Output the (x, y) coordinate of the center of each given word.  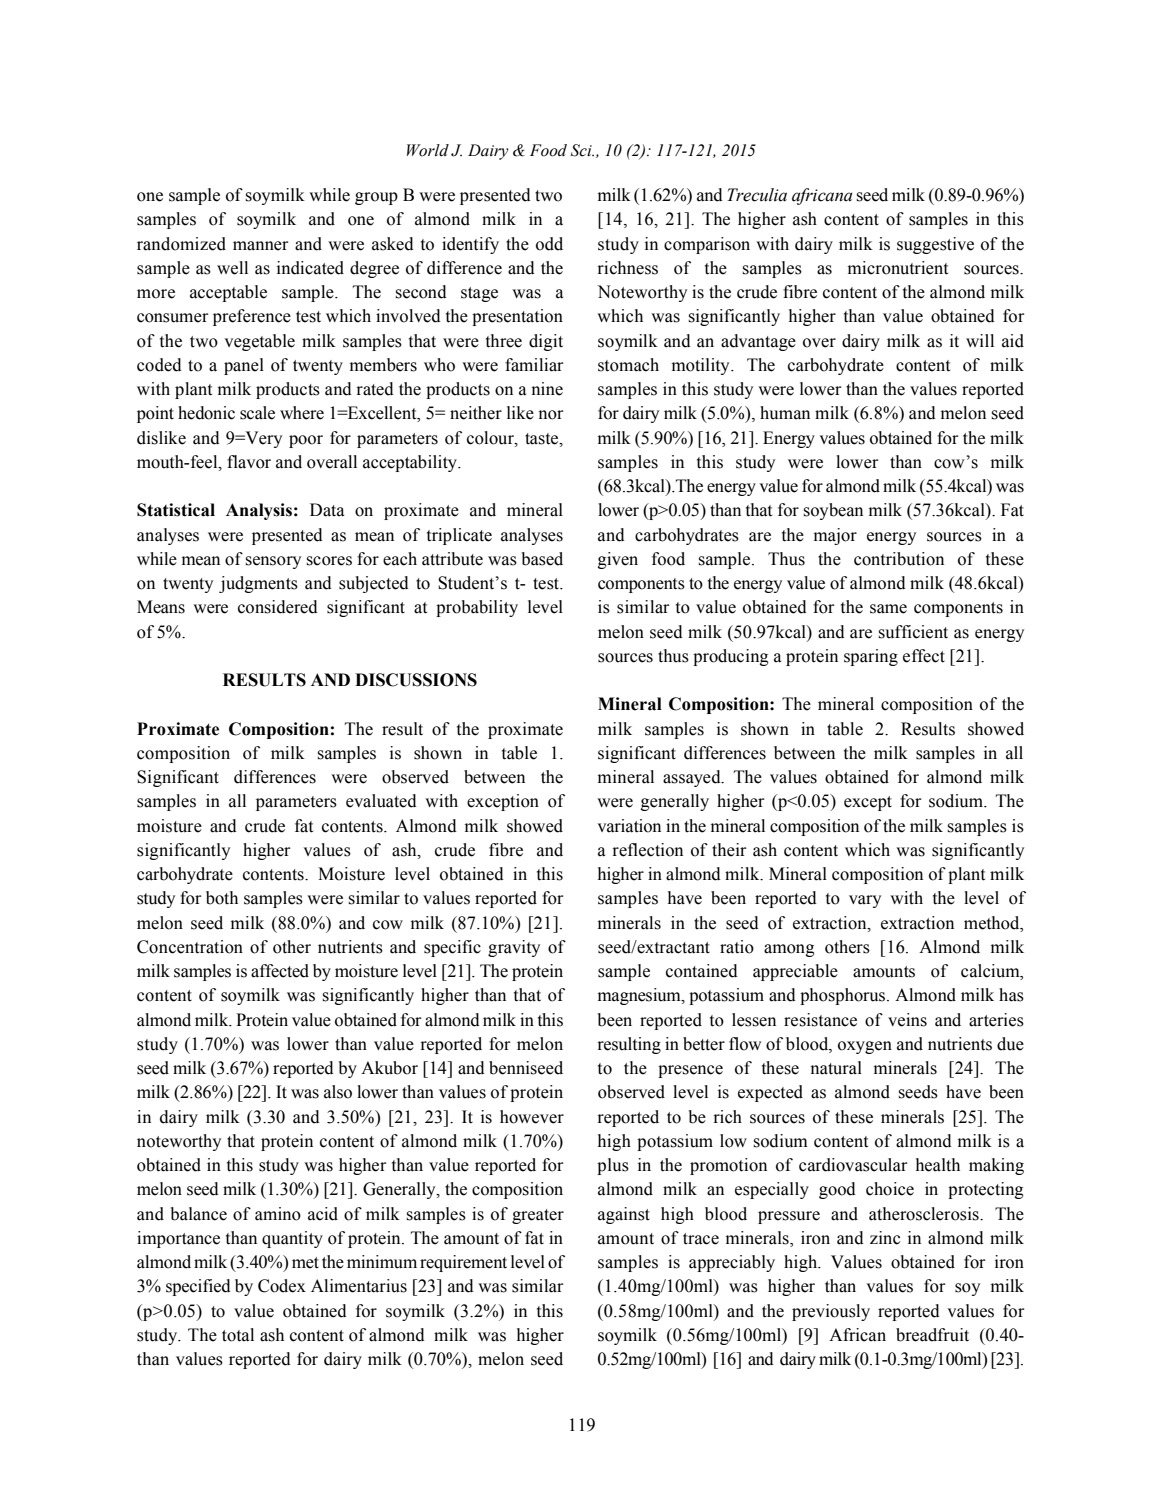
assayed (693, 778)
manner (260, 246)
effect (924, 656)
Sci (582, 150)
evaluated (381, 801)
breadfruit (932, 1335)
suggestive (935, 245)
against (624, 1215)
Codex (282, 1286)
